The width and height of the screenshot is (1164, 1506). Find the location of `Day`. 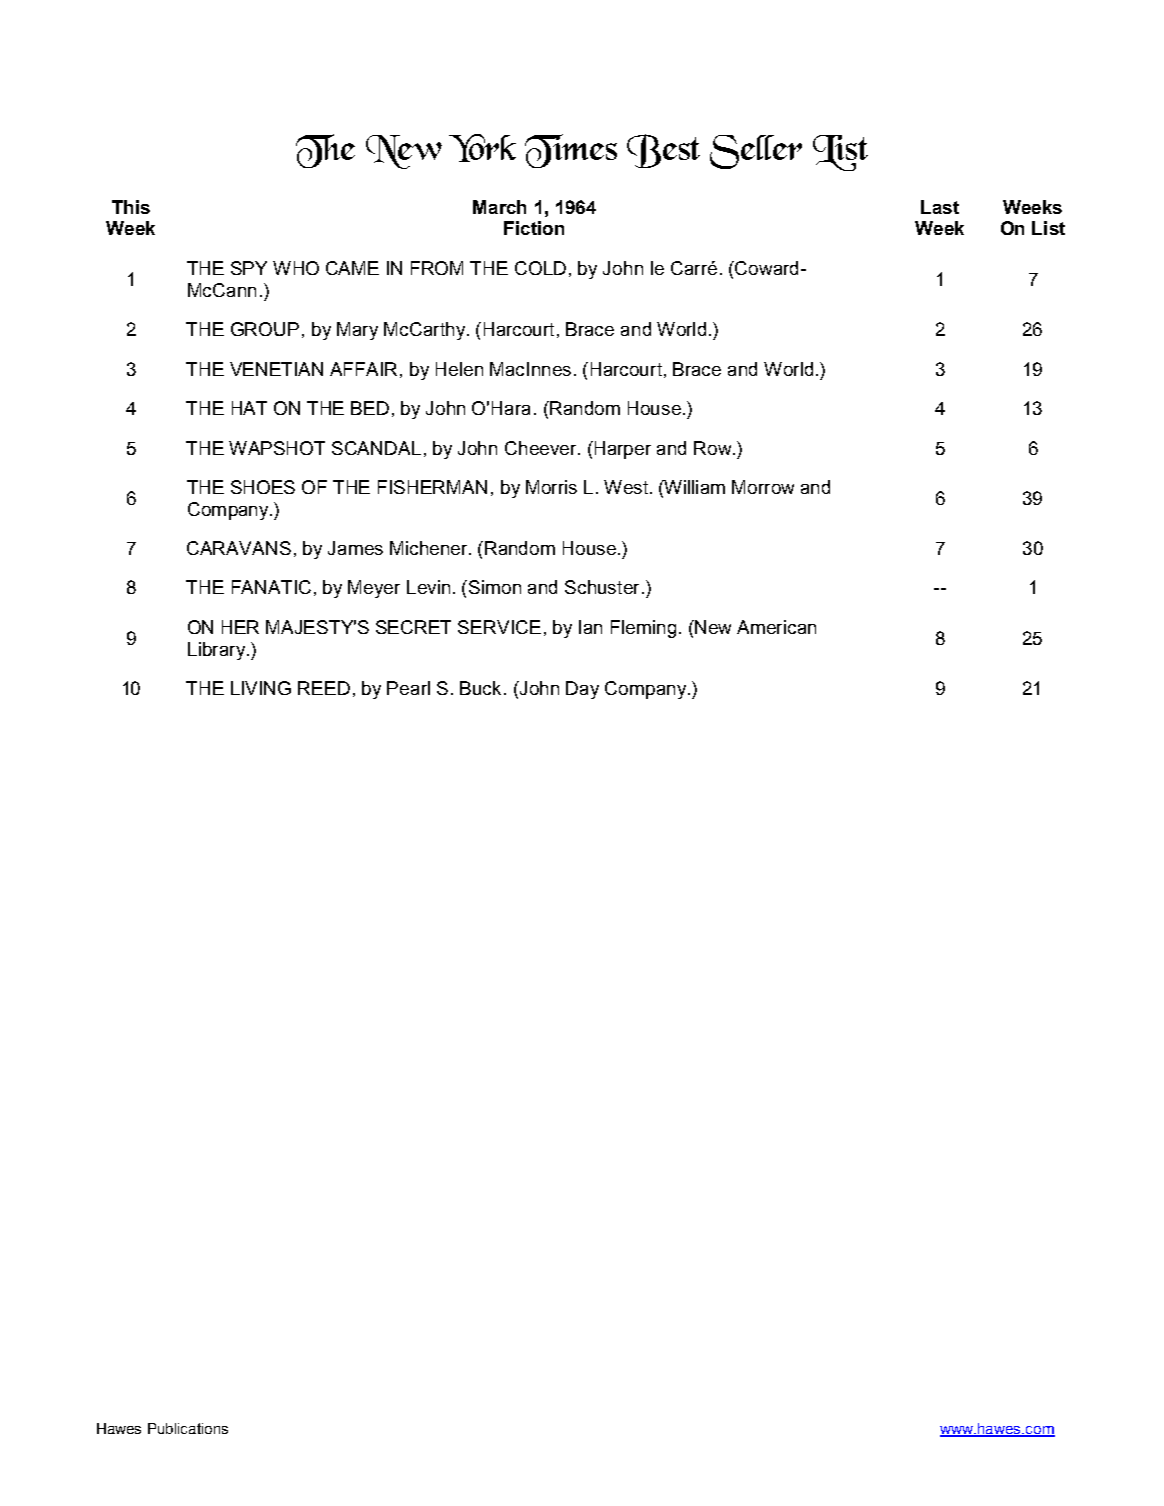

Day is located at coordinates (582, 690).
